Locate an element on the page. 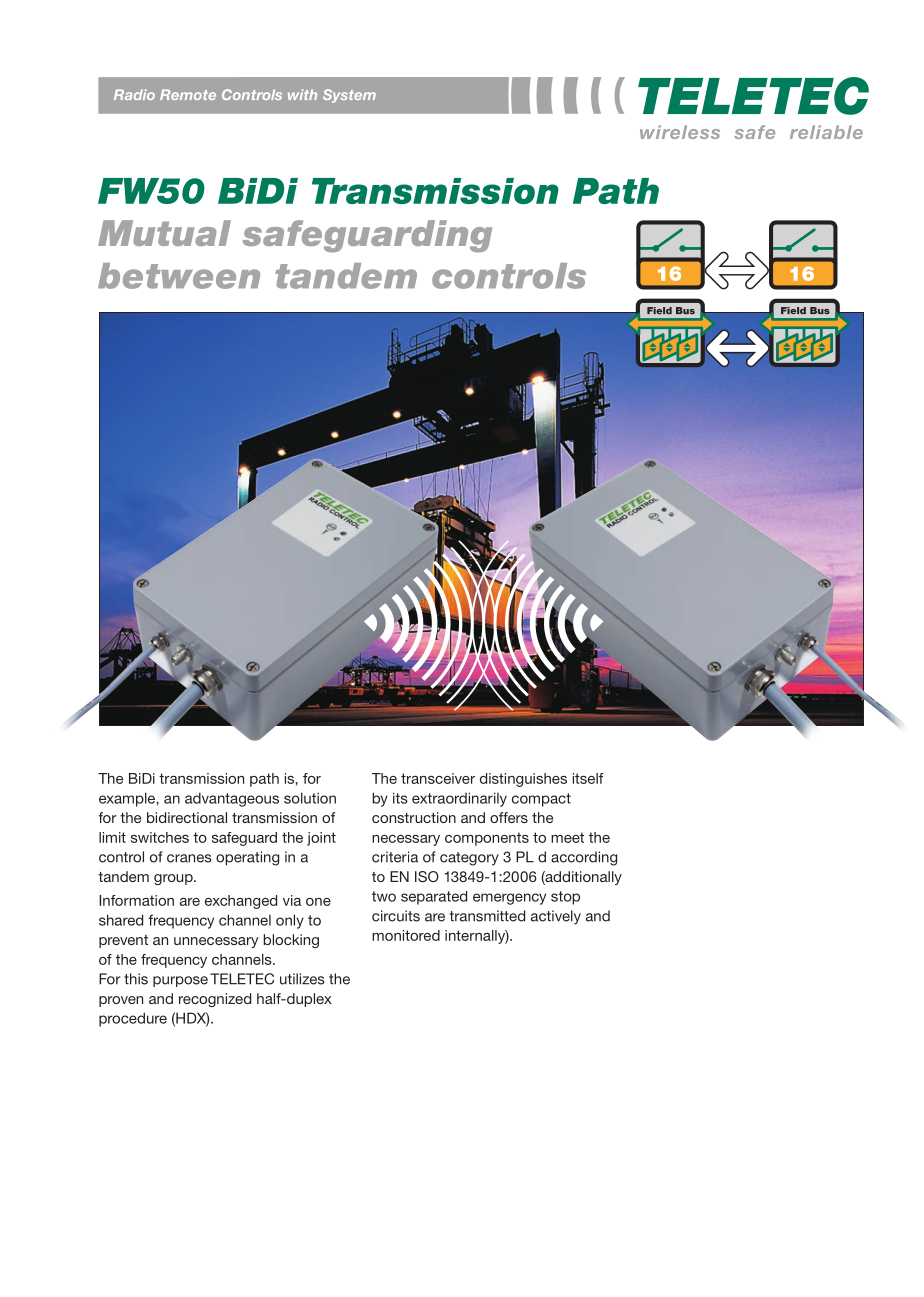 The height and width of the document is (1297, 924). compact is located at coordinates (541, 800).
